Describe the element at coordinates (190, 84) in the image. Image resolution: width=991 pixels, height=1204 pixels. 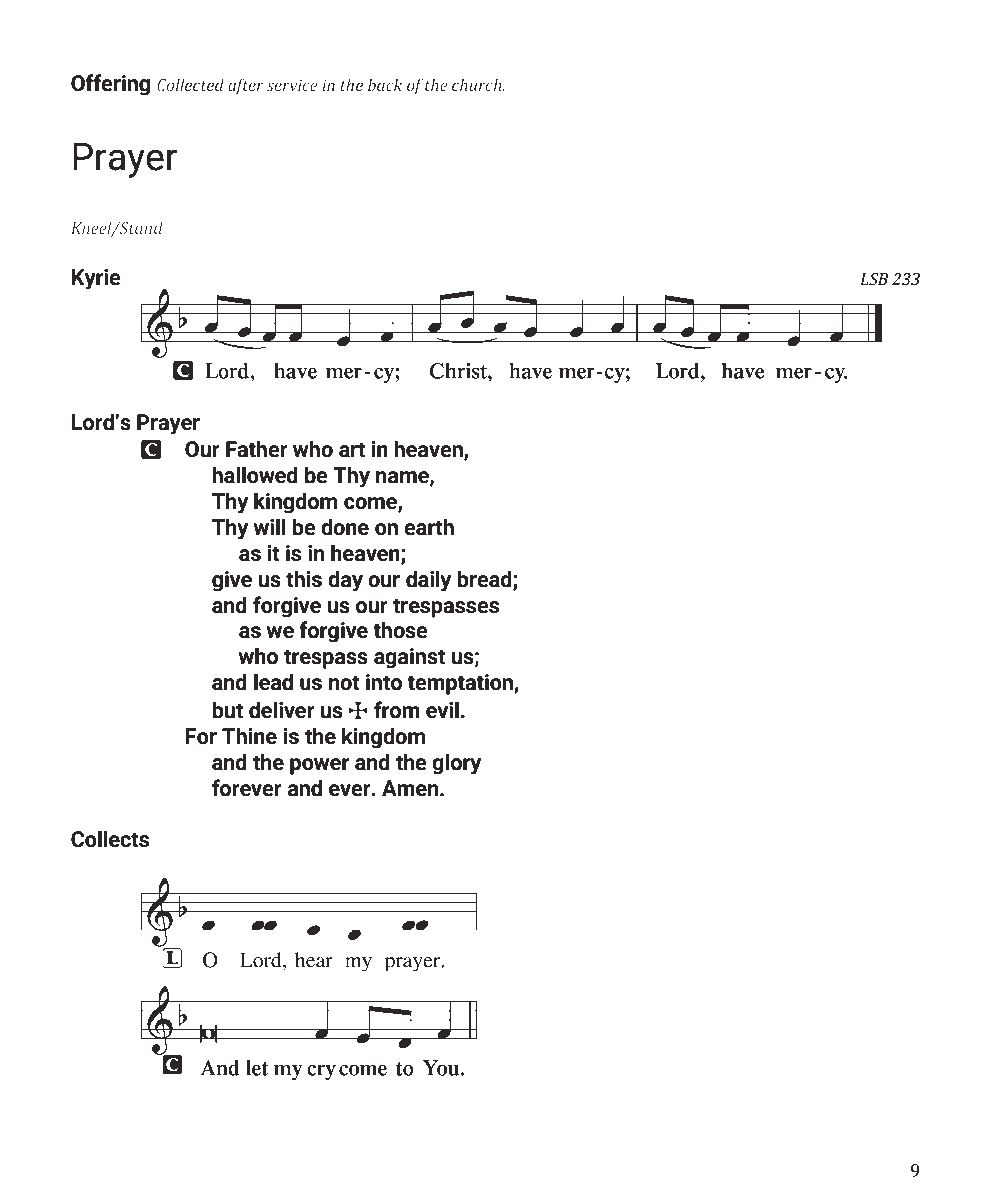
I see `Collected` at that location.
